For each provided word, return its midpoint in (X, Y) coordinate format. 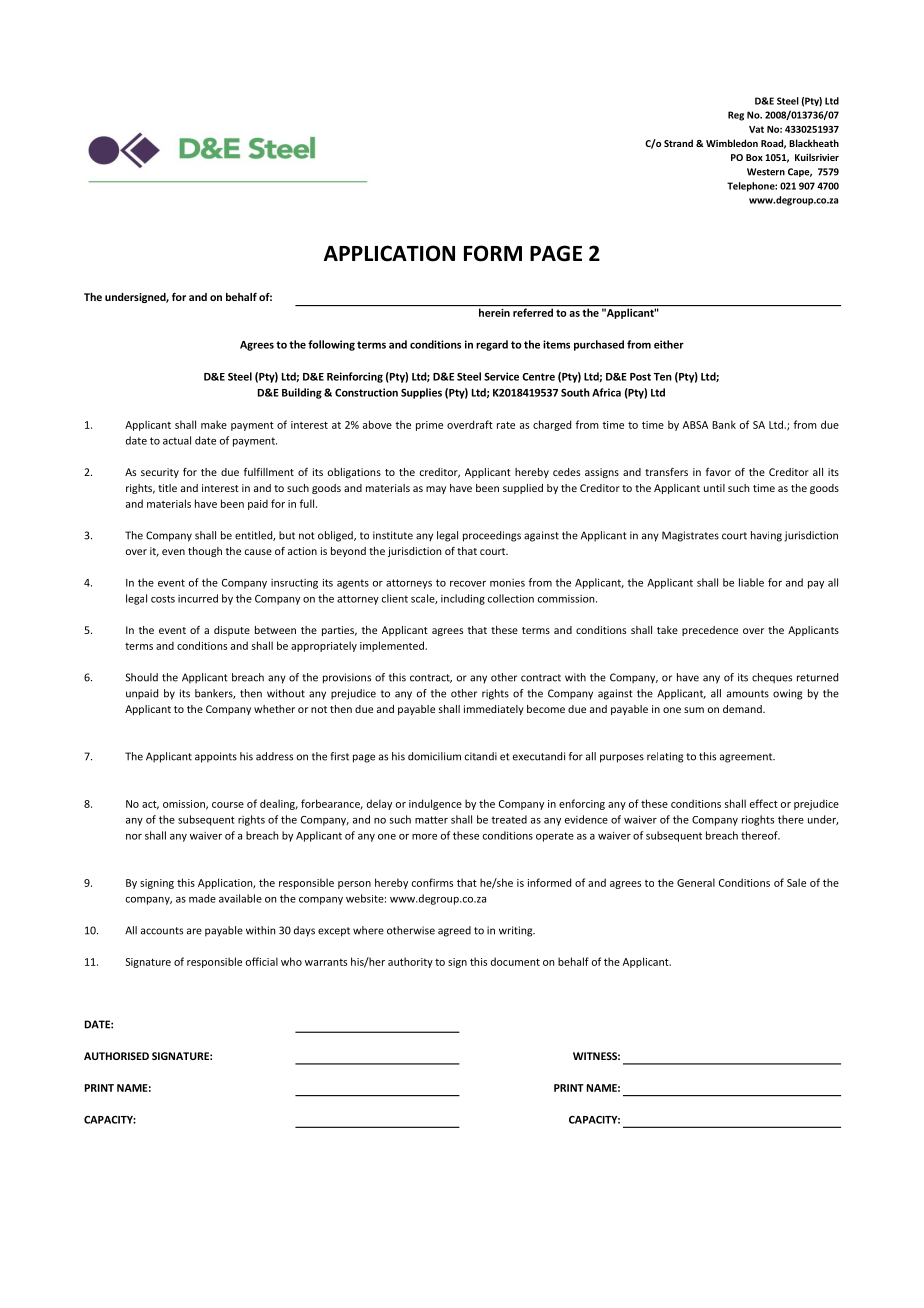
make (214, 424)
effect (764, 803)
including (463, 599)
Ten (663, 377)
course (228, 805)
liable (751, 582)
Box (754, 157)
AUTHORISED (116, 1056)
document (515, 961)
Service (501, 376)
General (696, 882)
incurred (198, 598)
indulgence (435, 804)
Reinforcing (355, 377)
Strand (678, 143)
